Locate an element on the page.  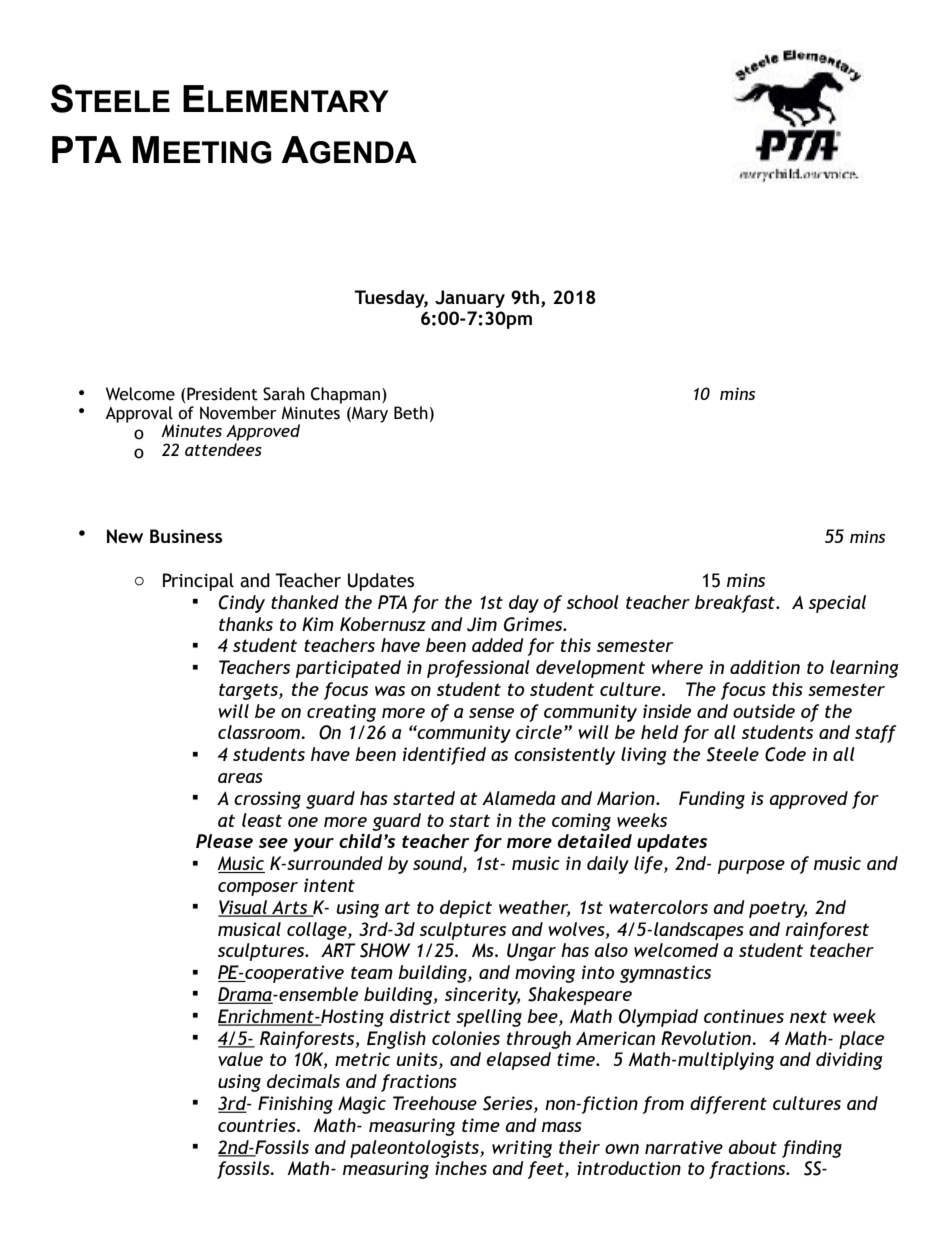
Visual is located at coordinates (244, 908).
